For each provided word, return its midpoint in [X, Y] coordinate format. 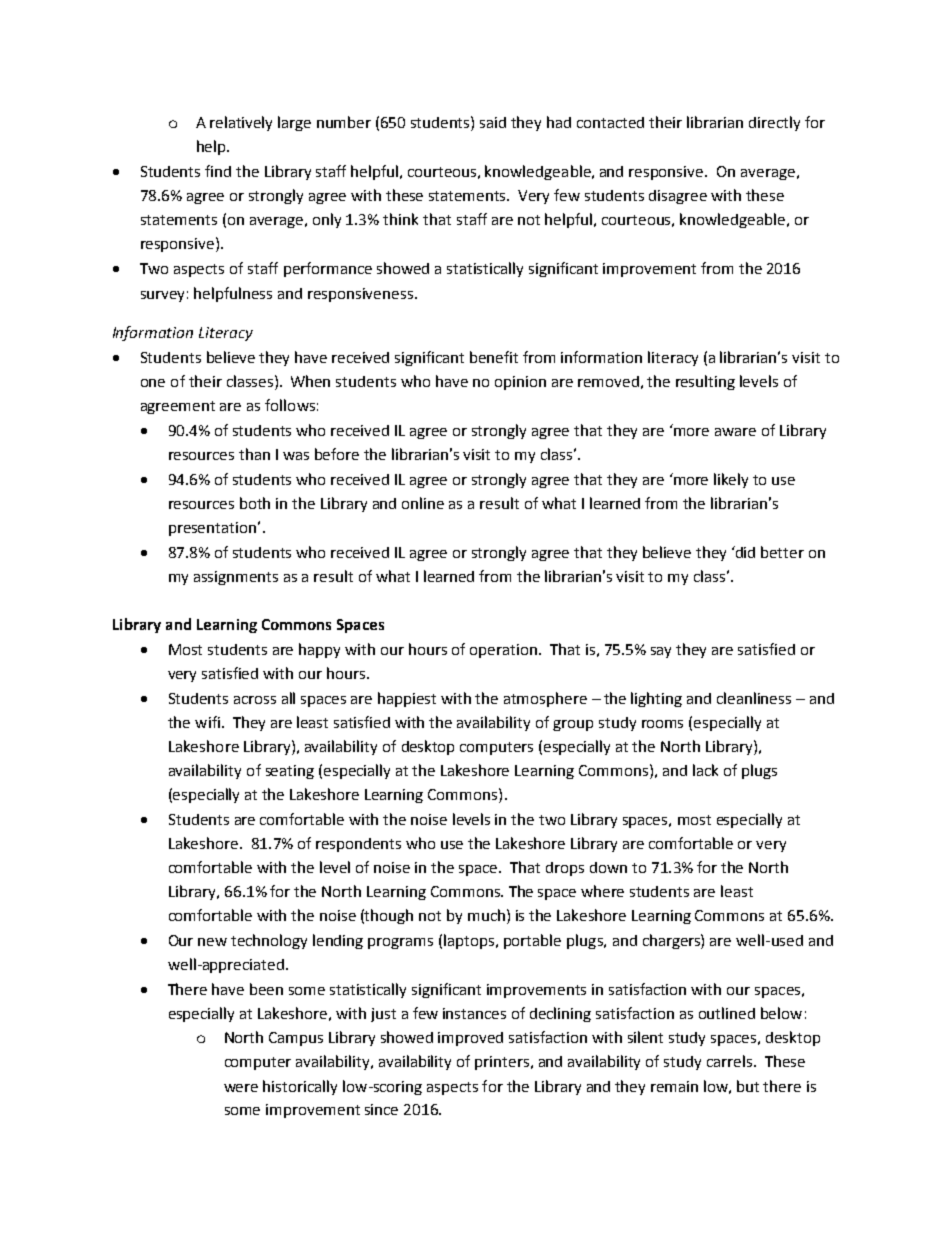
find [218, 171]
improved [470, 1039]
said [493, 122]
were [241, 1088]
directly [774, 123]
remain [674, 1086]
